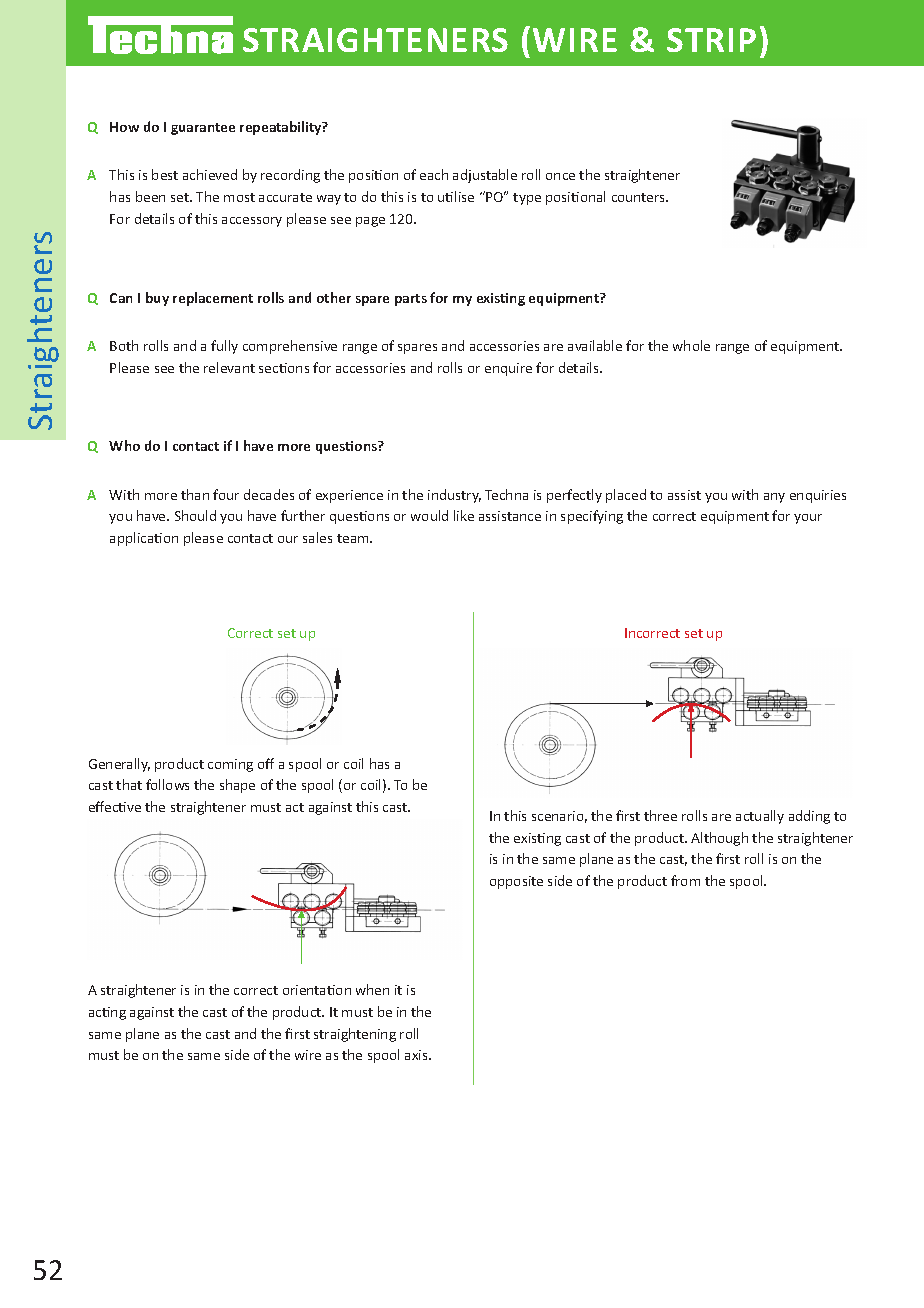  Describe the element at coordinates (230, 765) in the document. I see `coming` at that location.
